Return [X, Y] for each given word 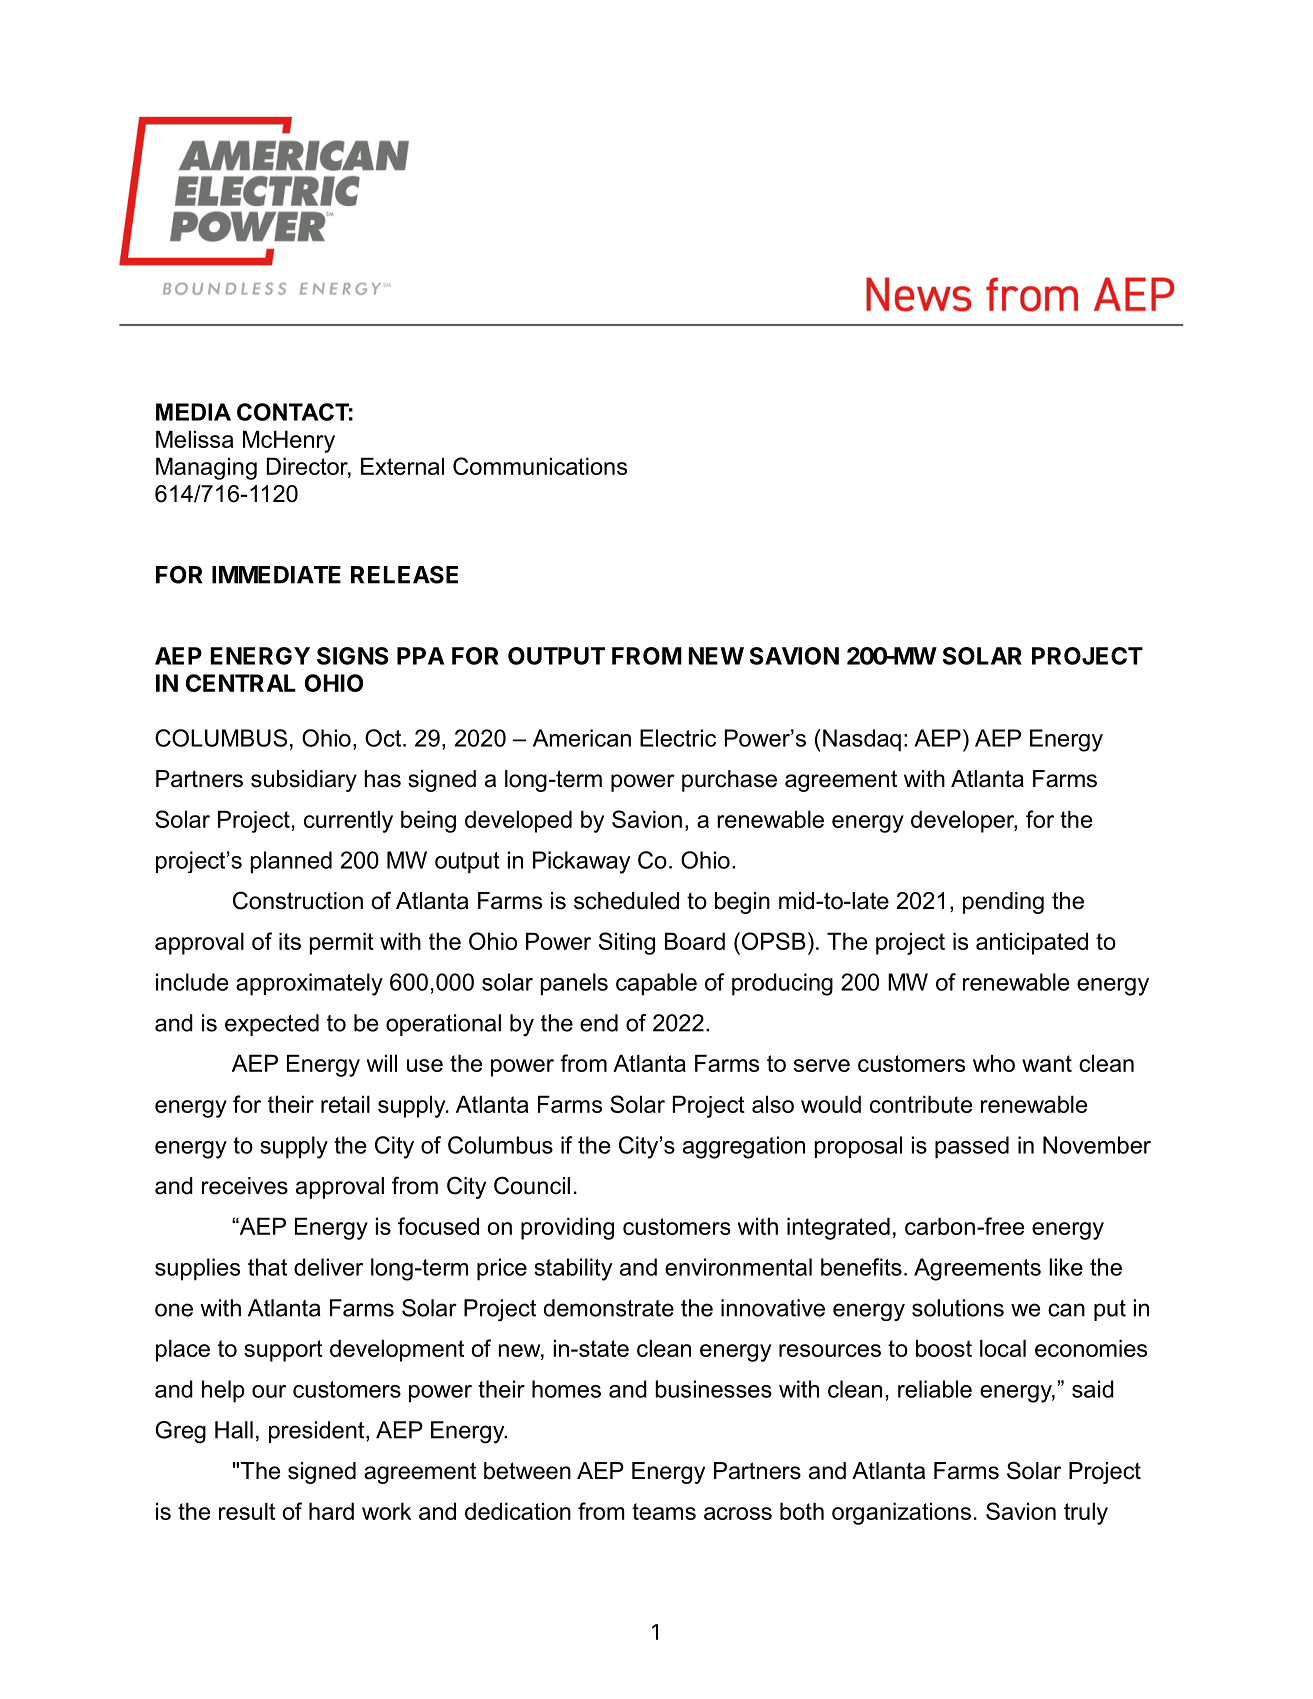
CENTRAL [241, 683]
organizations [901, 1513]
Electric [678, 738]
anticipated [1032, 943]
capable [656, 984]
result [247, 1511]
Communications [540, 466]
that [267, 1267]
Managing [206, 468]
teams [664, 1511]
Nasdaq [862, 740]
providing [567, 1228]
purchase [729, 781]
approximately [309, 984]
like [1066, 1267]
